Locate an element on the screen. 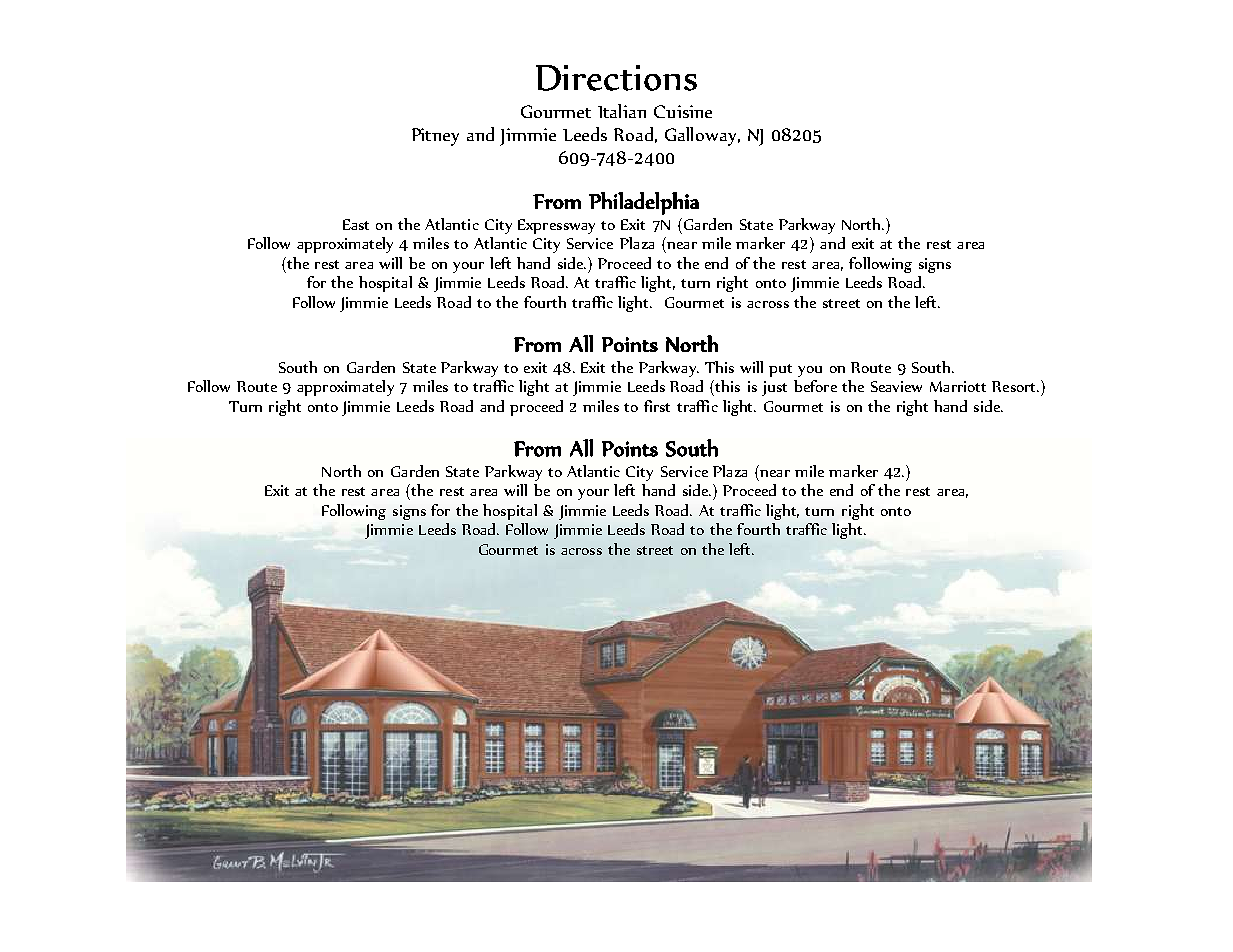 The image size is (1233, 952). before is located at coordinates (815, 386).
